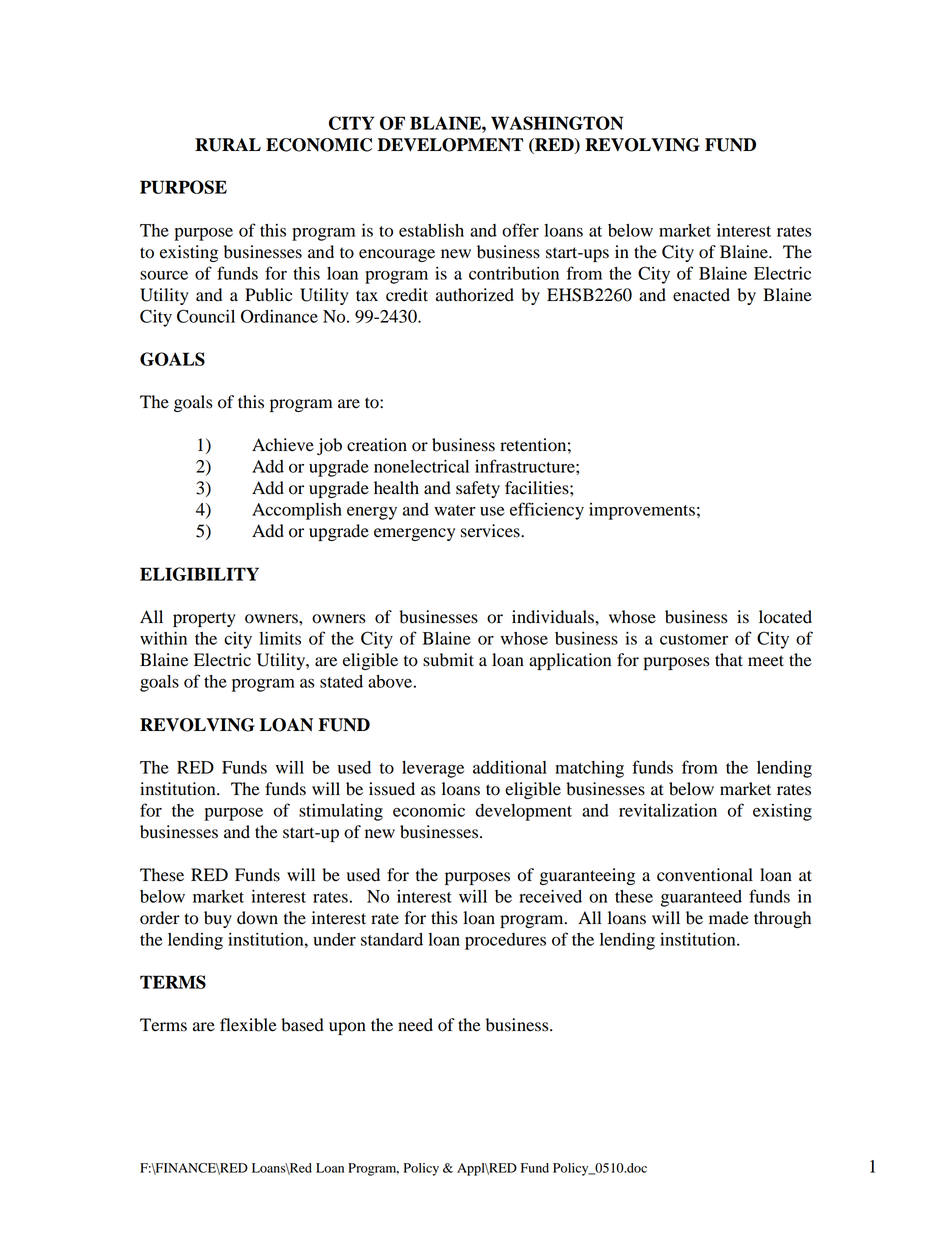  Describe the element at coordinates (228, 145) in the screenshot. I see `RURAL` at that location.
